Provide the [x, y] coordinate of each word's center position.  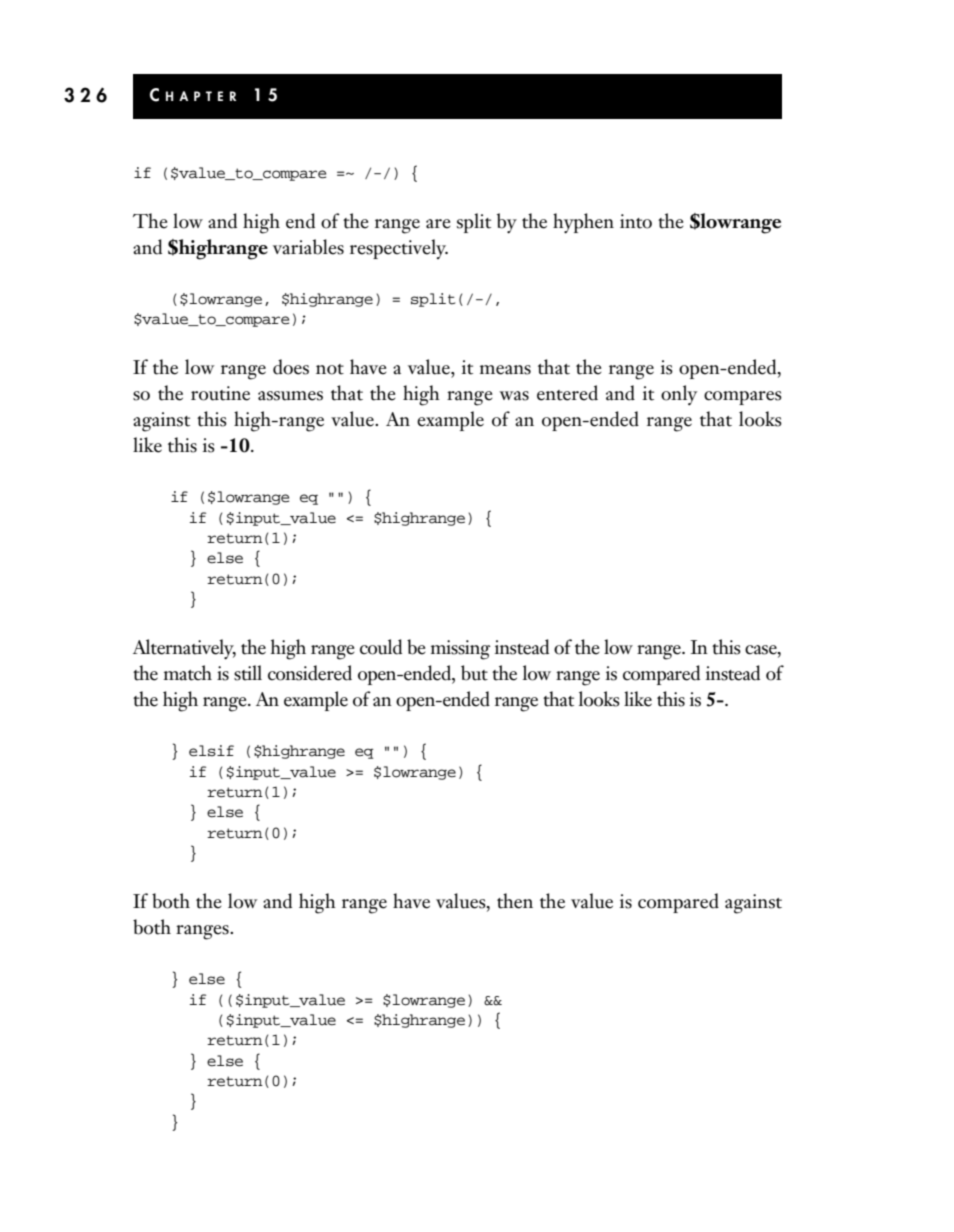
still [248, 673]
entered [567, 393]
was [514, 396]
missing [460, 650]
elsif [211, 751]
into [636, 221]
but [474, 673]
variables [308, 247]
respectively [399, 249]
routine [220, 393]
